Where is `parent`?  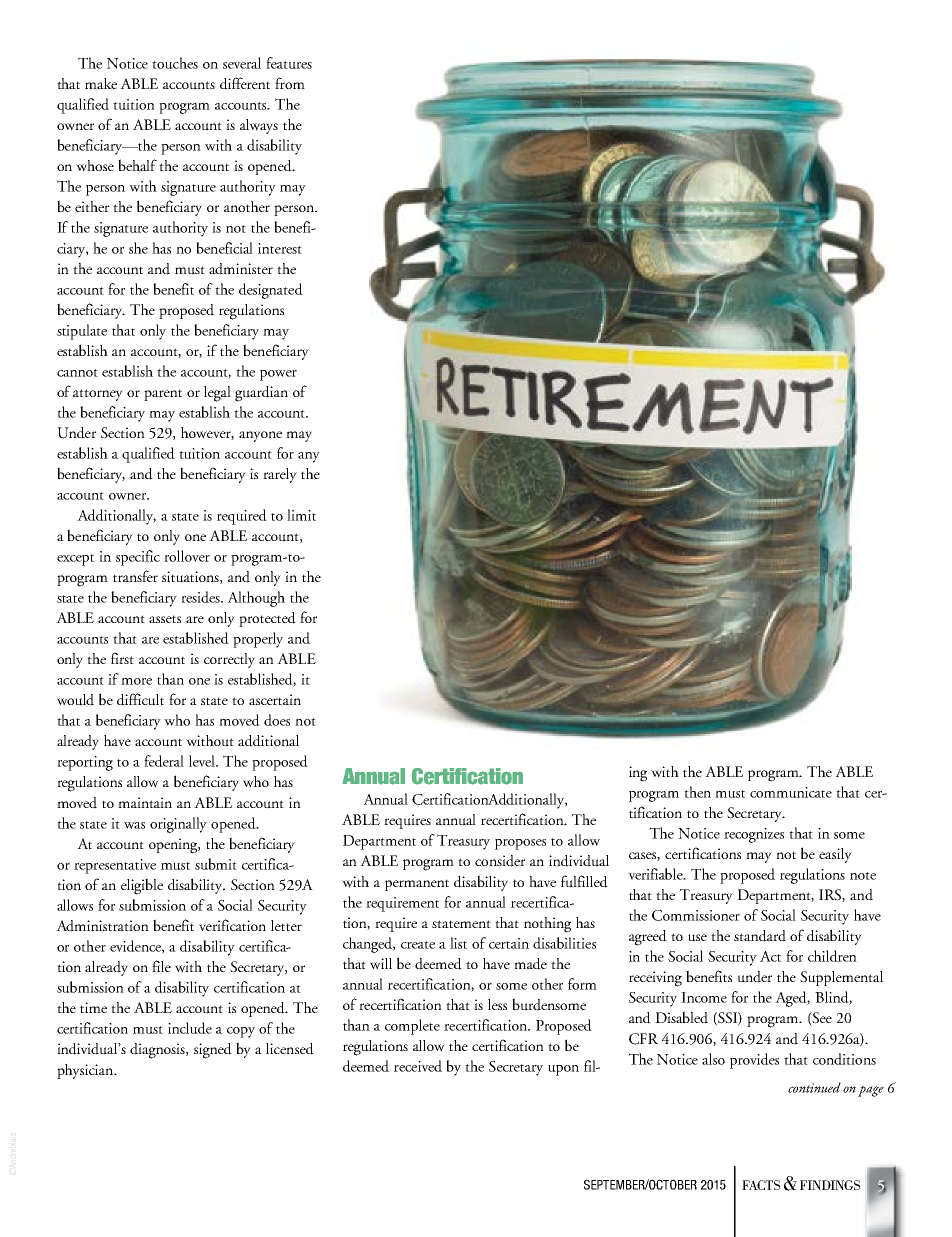 parent is located at coordinates (163, 395).
